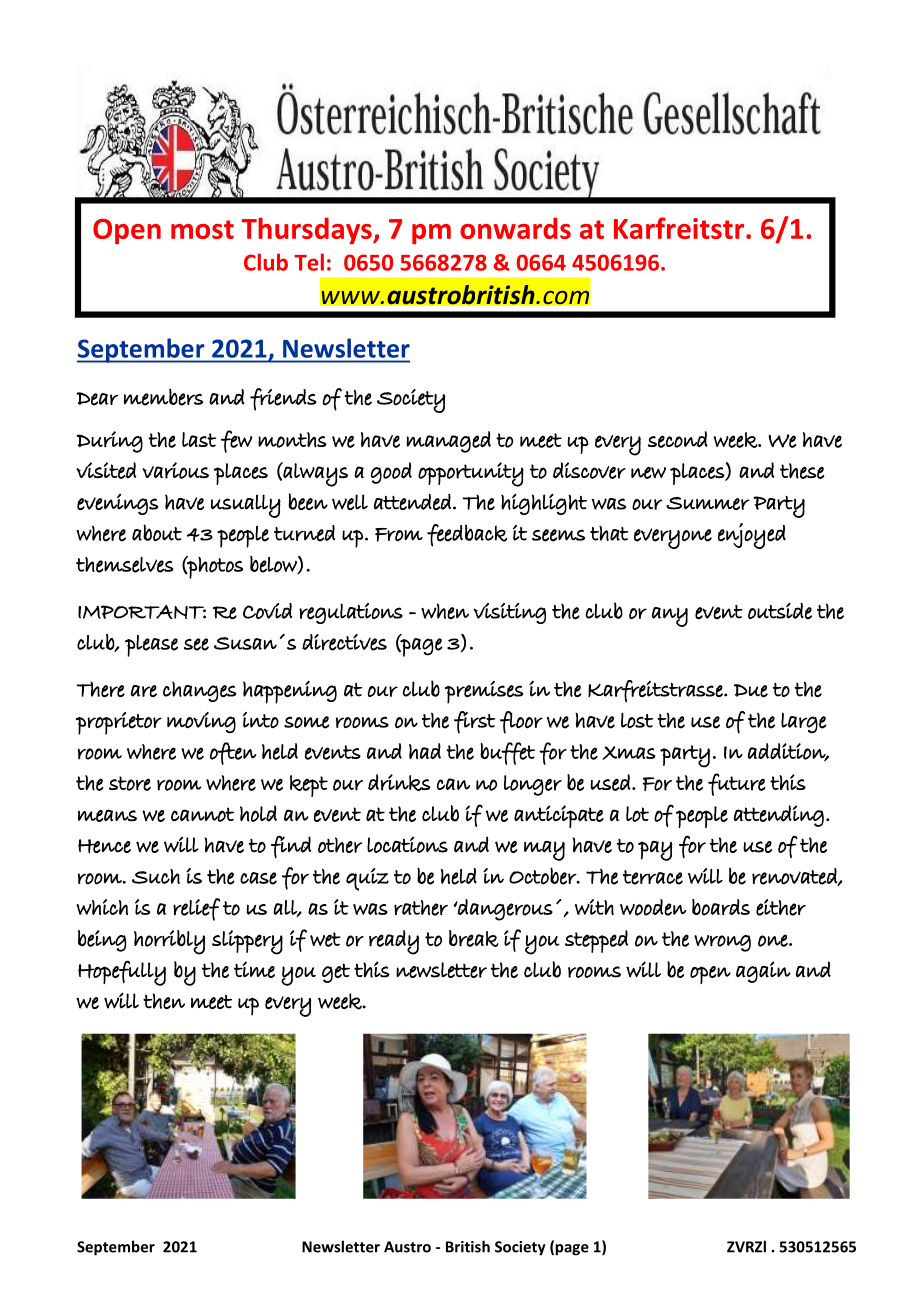 Image resolution: width=924 pixels, height=1308 pixels. What do you see at coordinates (515, 228) in the screenshot?
I see `onwards` at bounding box center [515, 228].
